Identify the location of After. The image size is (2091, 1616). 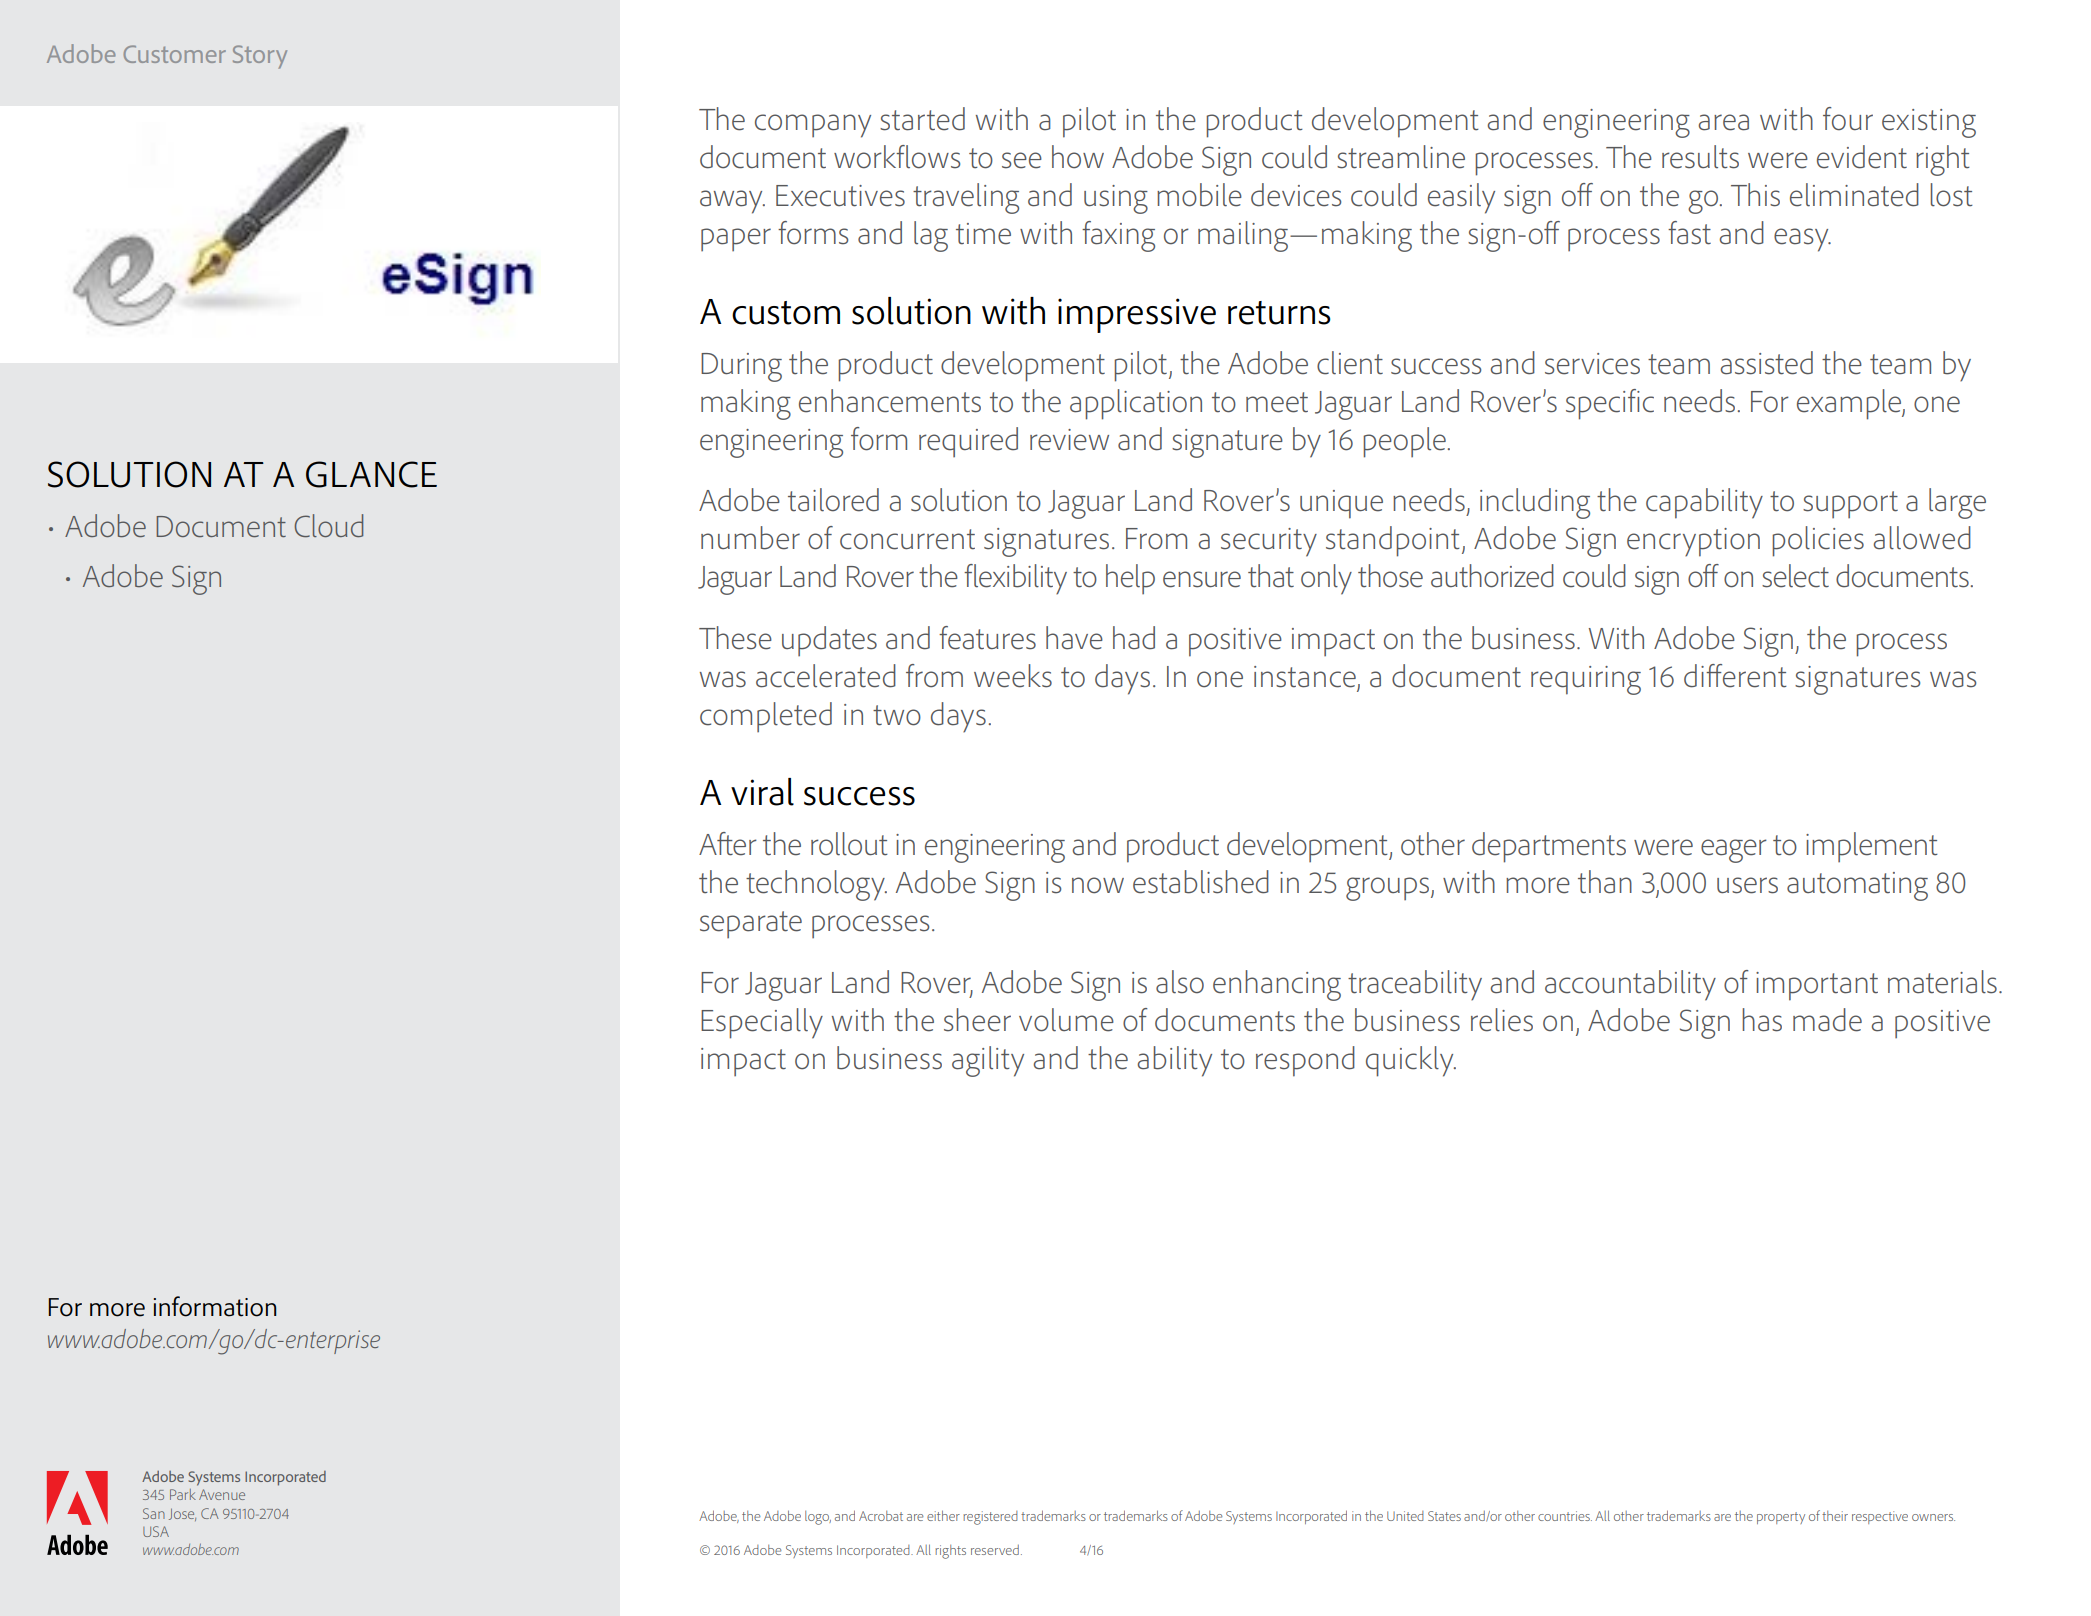
(728, 844).
